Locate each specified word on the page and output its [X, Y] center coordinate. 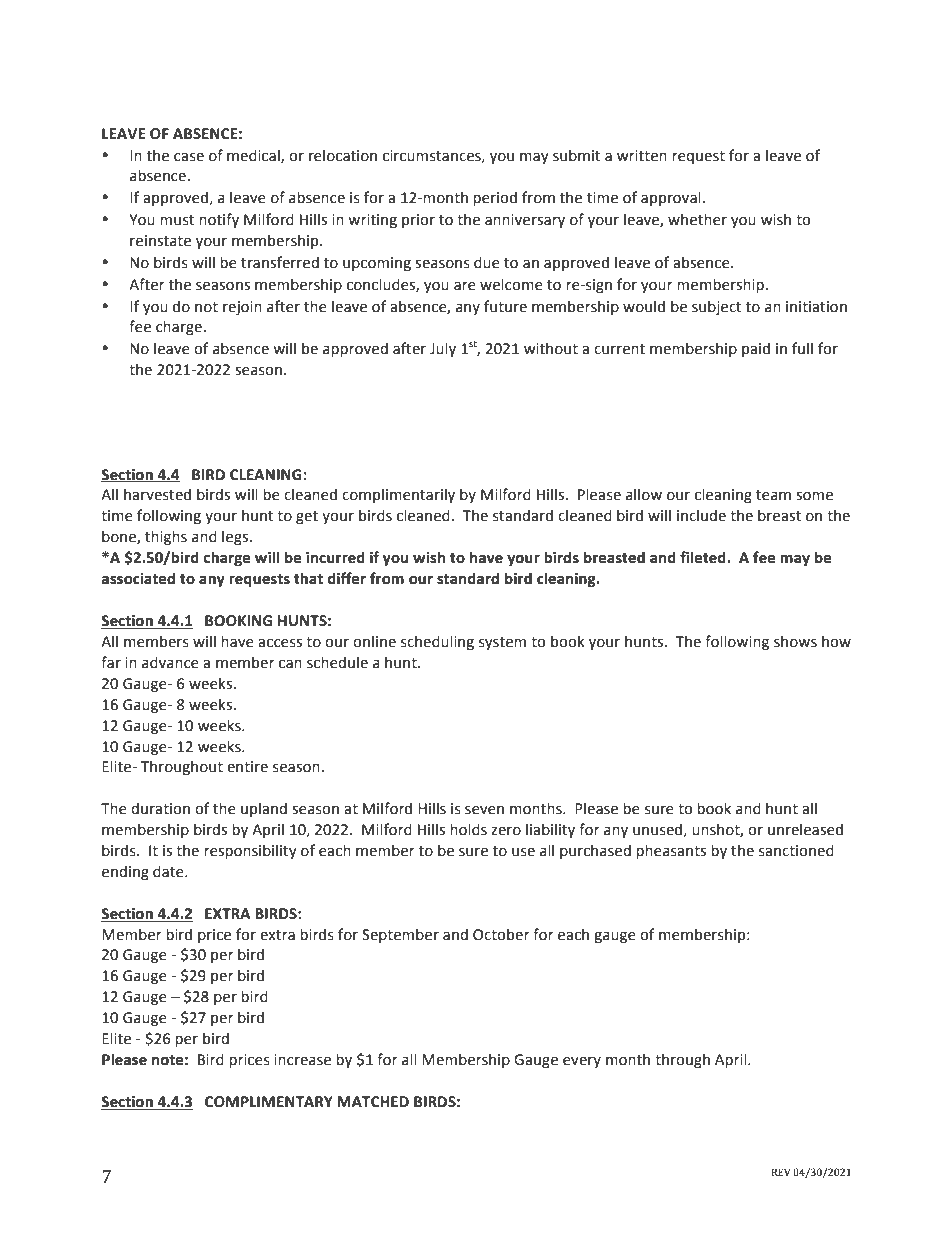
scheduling [437, 642]
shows [795, 641]
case [189, 157]
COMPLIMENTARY [269, 1102]
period [495, 198]
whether [697, 219]
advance [170, 662]
